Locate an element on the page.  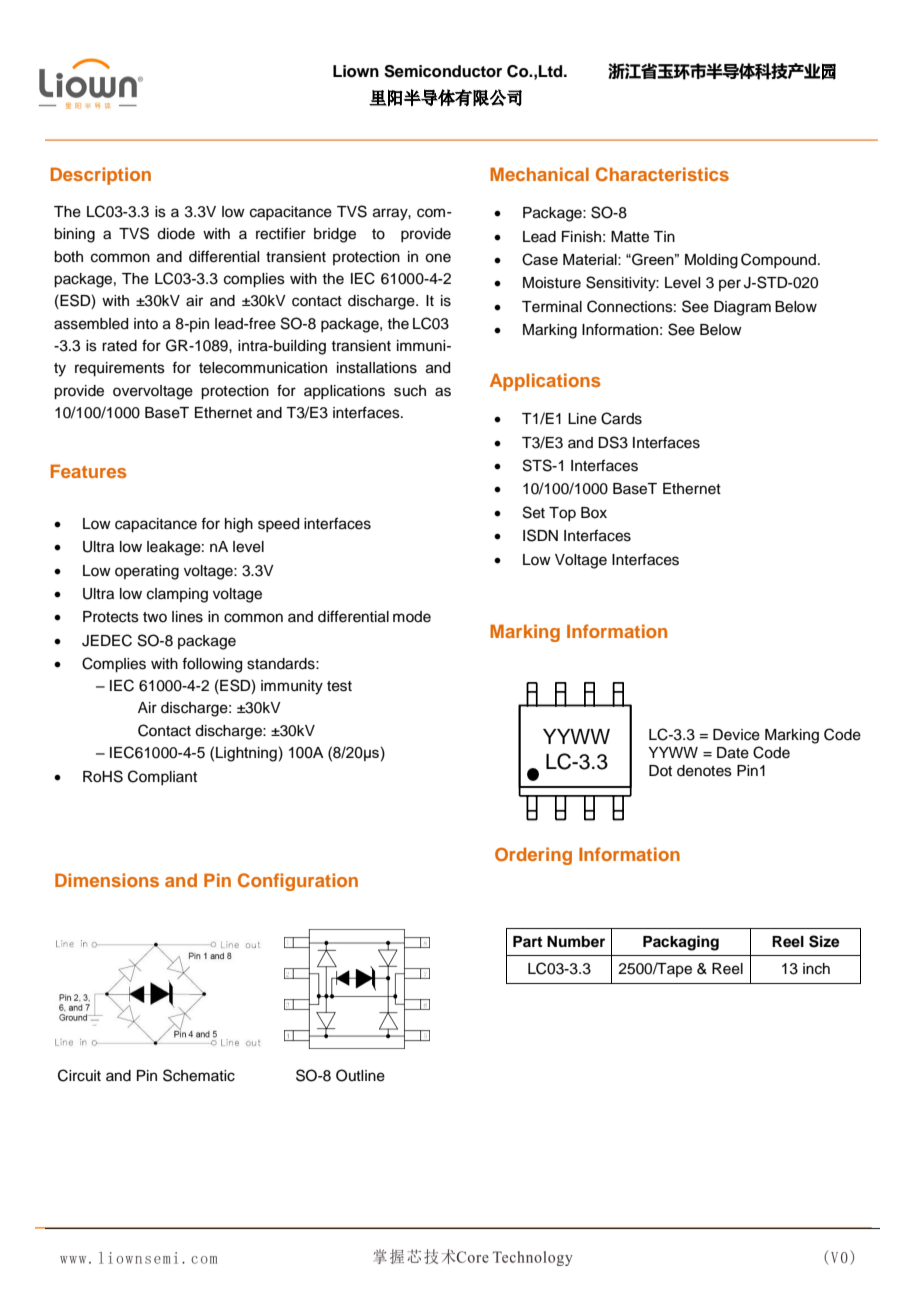
into is located at coordinates (146, 323).
